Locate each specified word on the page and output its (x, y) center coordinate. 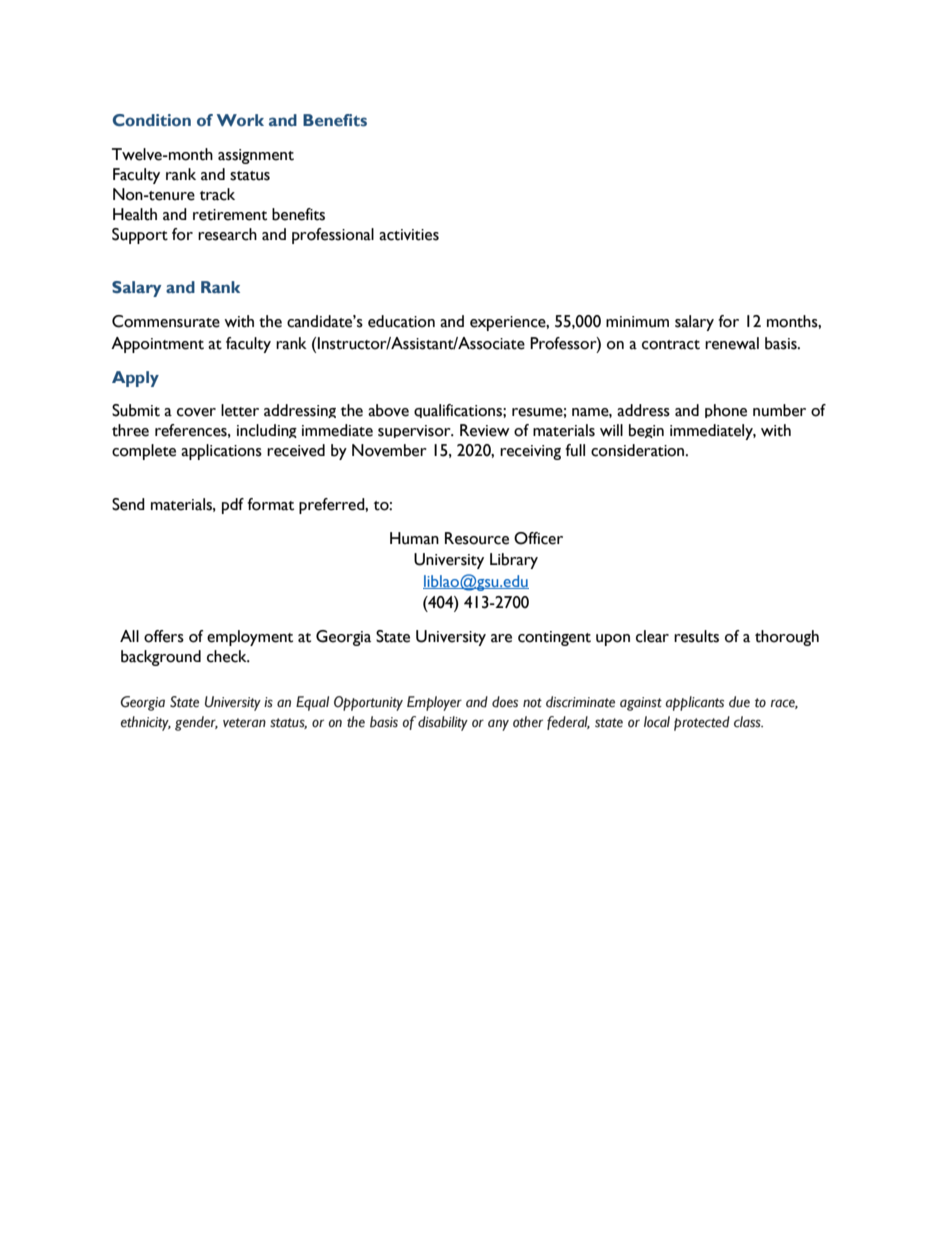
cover (196, 412)
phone (726, 411)
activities (409, 235)
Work (240, 120)
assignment (256, 156)
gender (196, 723)
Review (485, 430)
